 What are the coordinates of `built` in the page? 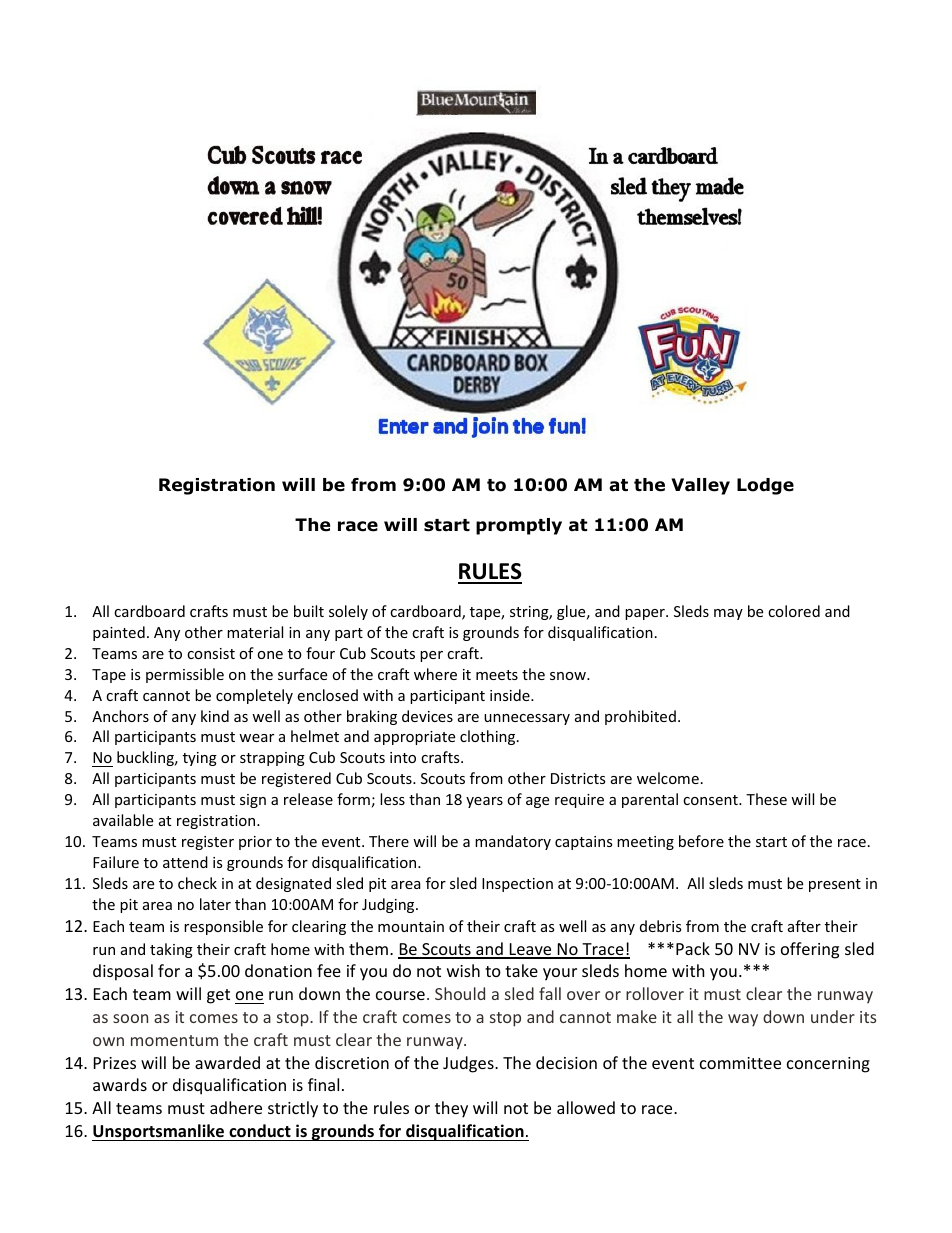 It's located at (309, 611).
